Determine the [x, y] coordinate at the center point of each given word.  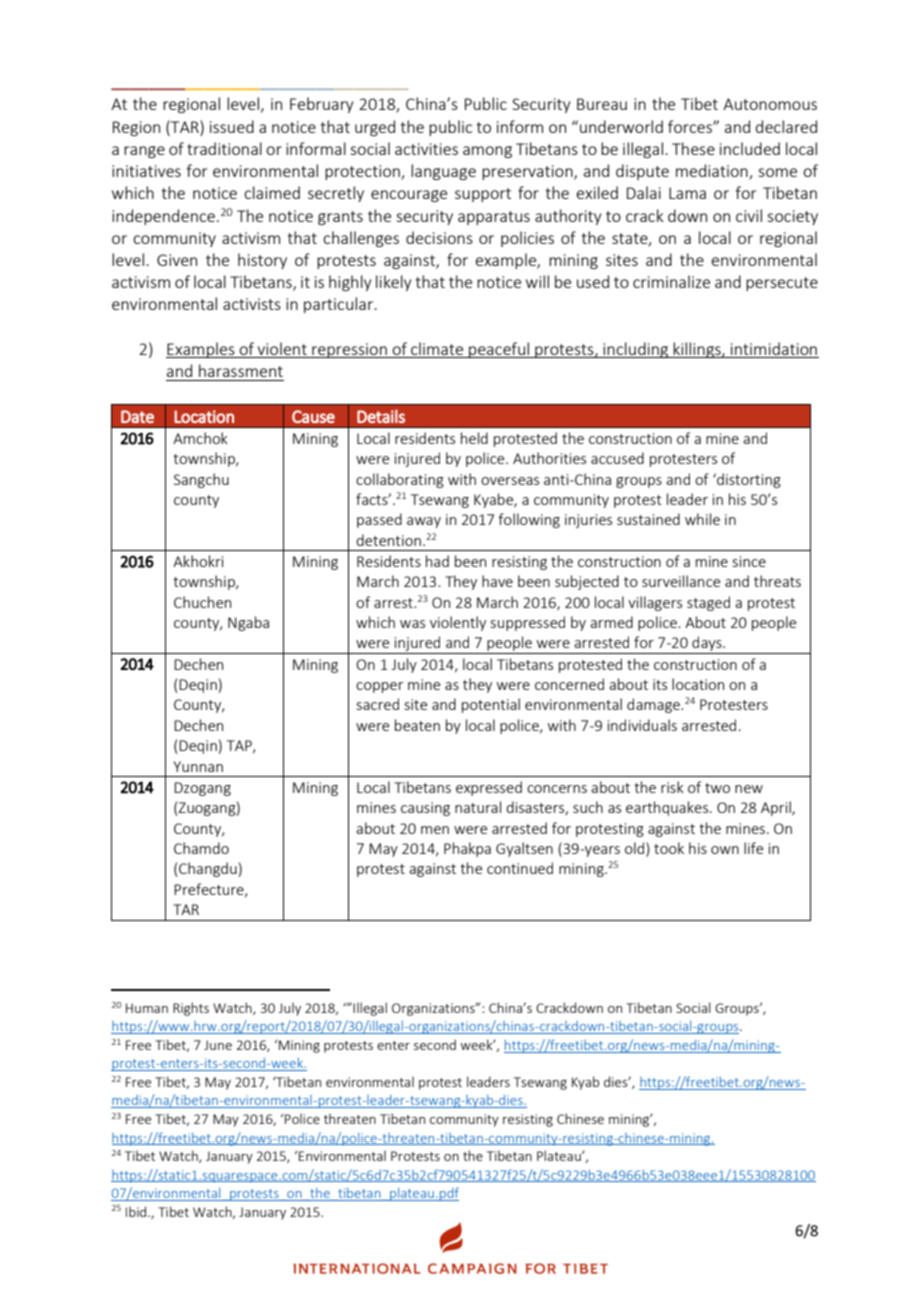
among [487, 152]
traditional [224, 148]
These [693, 148]
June [218, 1045]
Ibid [137, 1211]
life [753, 848]
